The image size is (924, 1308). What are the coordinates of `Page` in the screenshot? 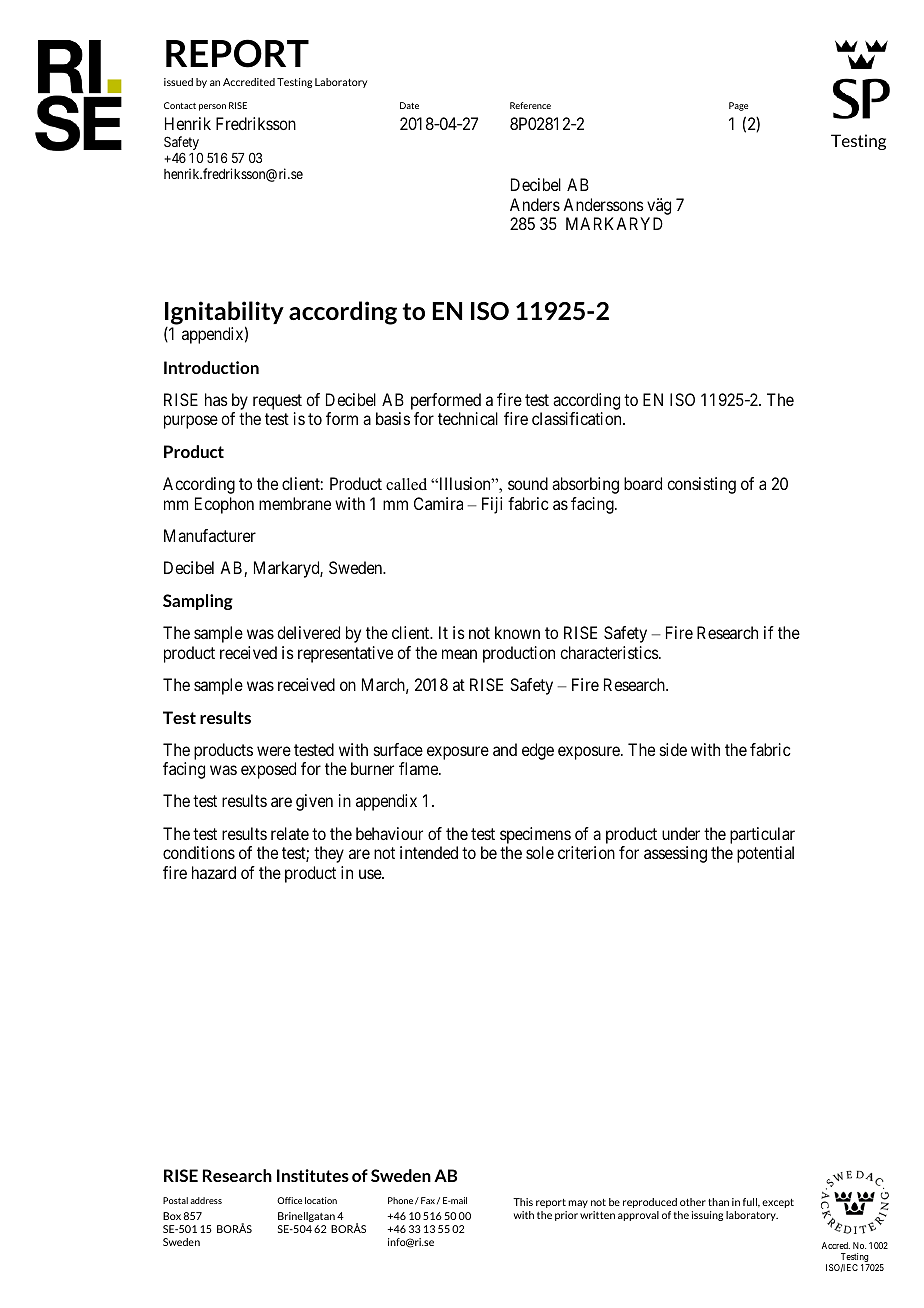 It's located at (738, 106).
